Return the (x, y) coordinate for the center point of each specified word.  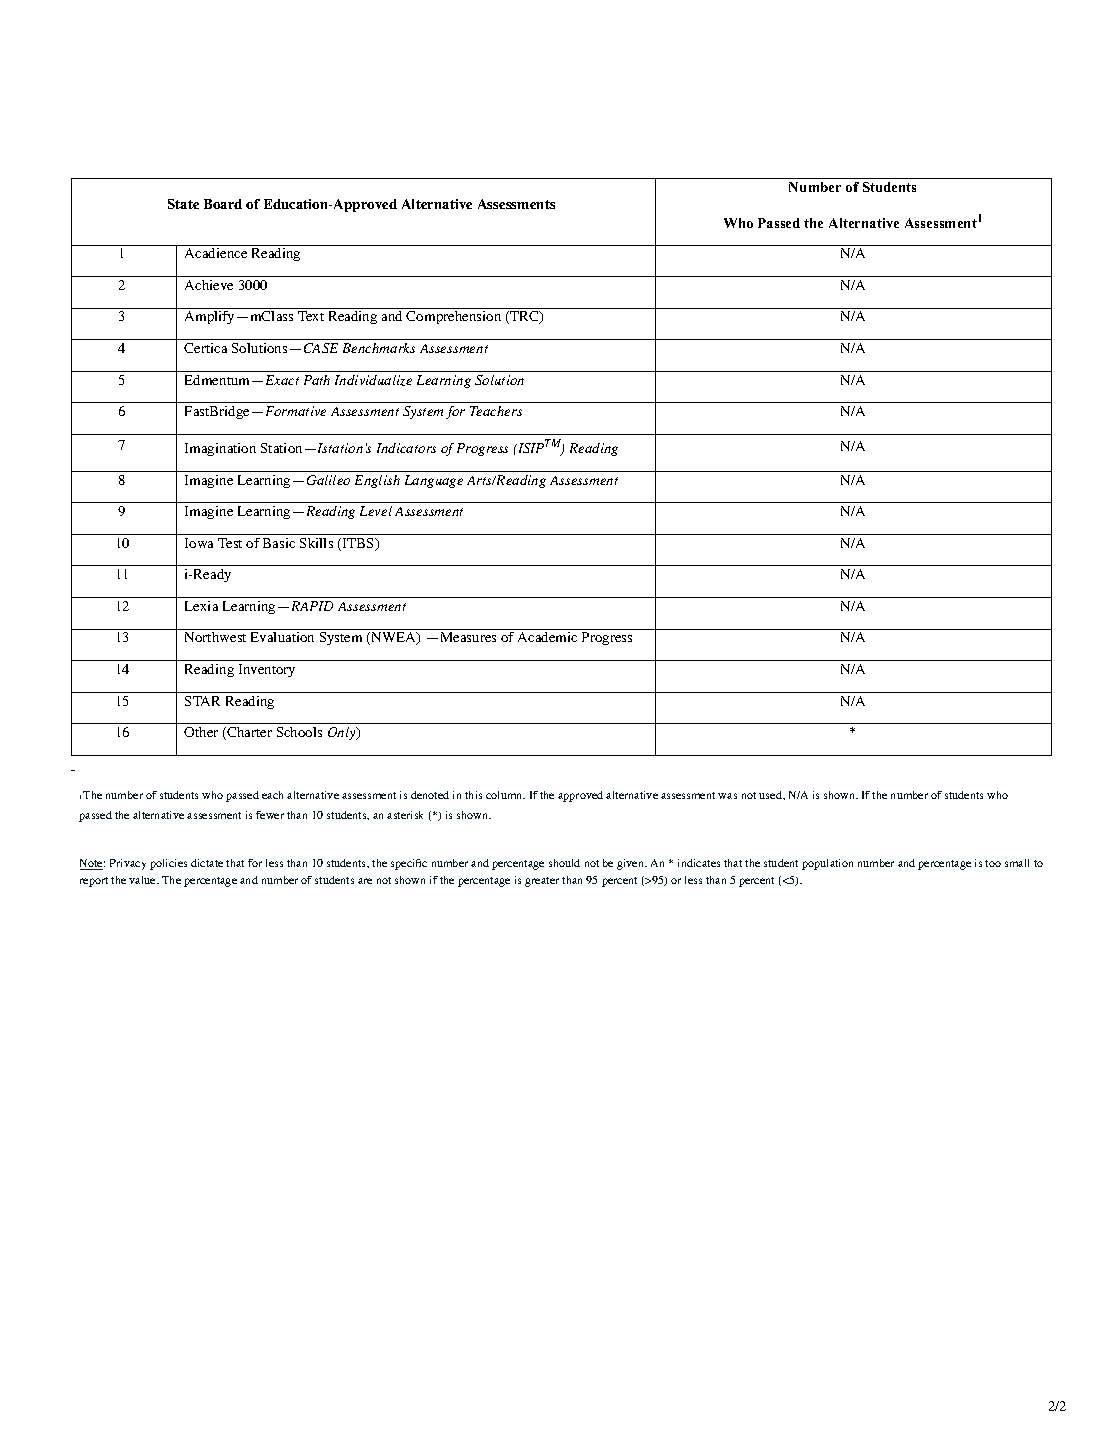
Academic (547, 637)
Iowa (199, 543)
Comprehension (453, 317)
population (827, 864)
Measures (468, 637)
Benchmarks (379, 348)
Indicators (406, 448)
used (771, 795)
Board (223, 204)
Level (376, 511)
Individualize (373, 380)
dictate (207, 863)
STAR (202, 701)
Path (317, 380)
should (564, 863)
